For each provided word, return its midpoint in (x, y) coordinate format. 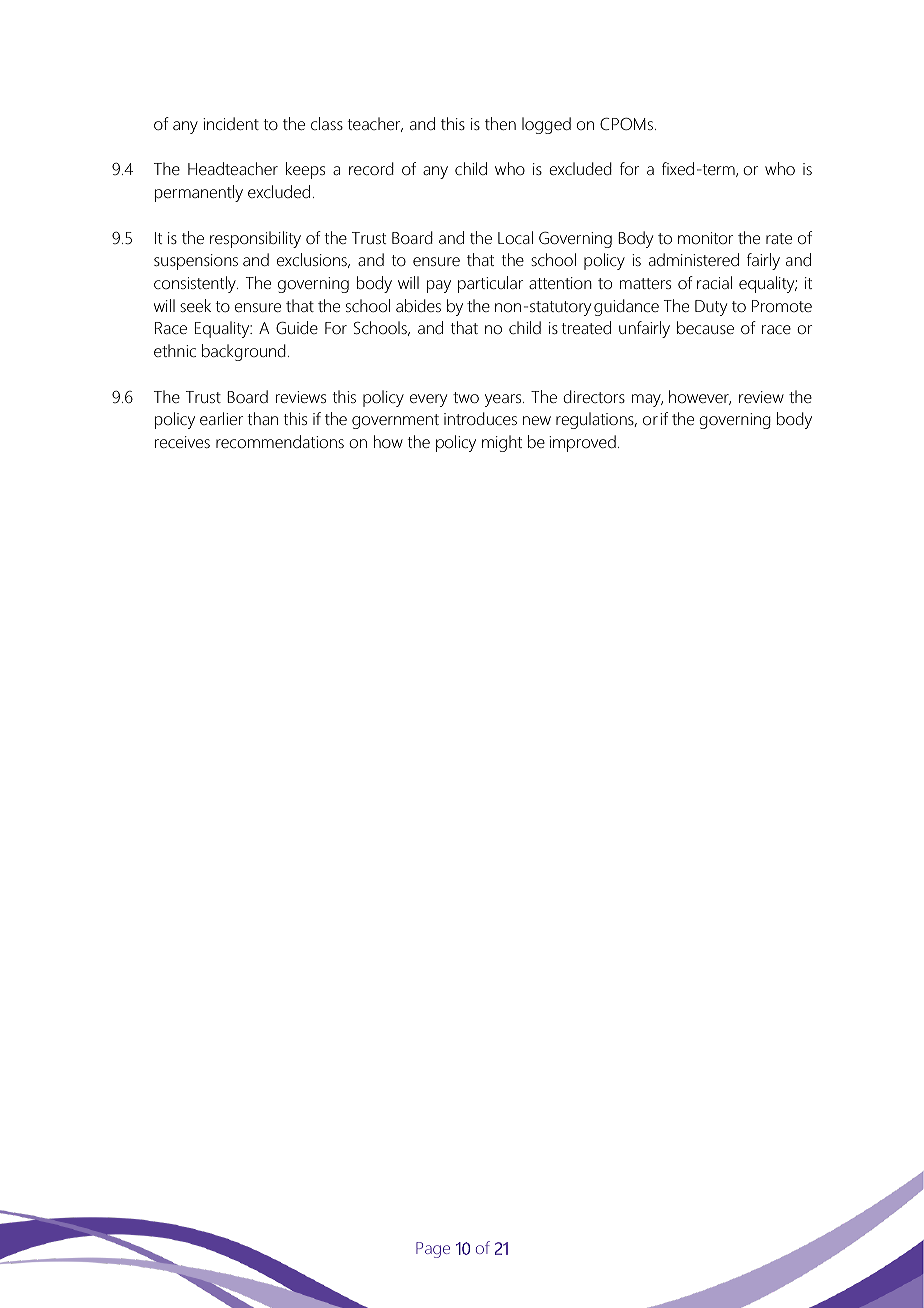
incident (231, 123)
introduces (480, 418)
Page (433, 1250)
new (537, 420)
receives (182, 442)
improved (582, 443)
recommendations (280, 441)
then (500, 123)
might (502, 443)
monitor (705, 238)
